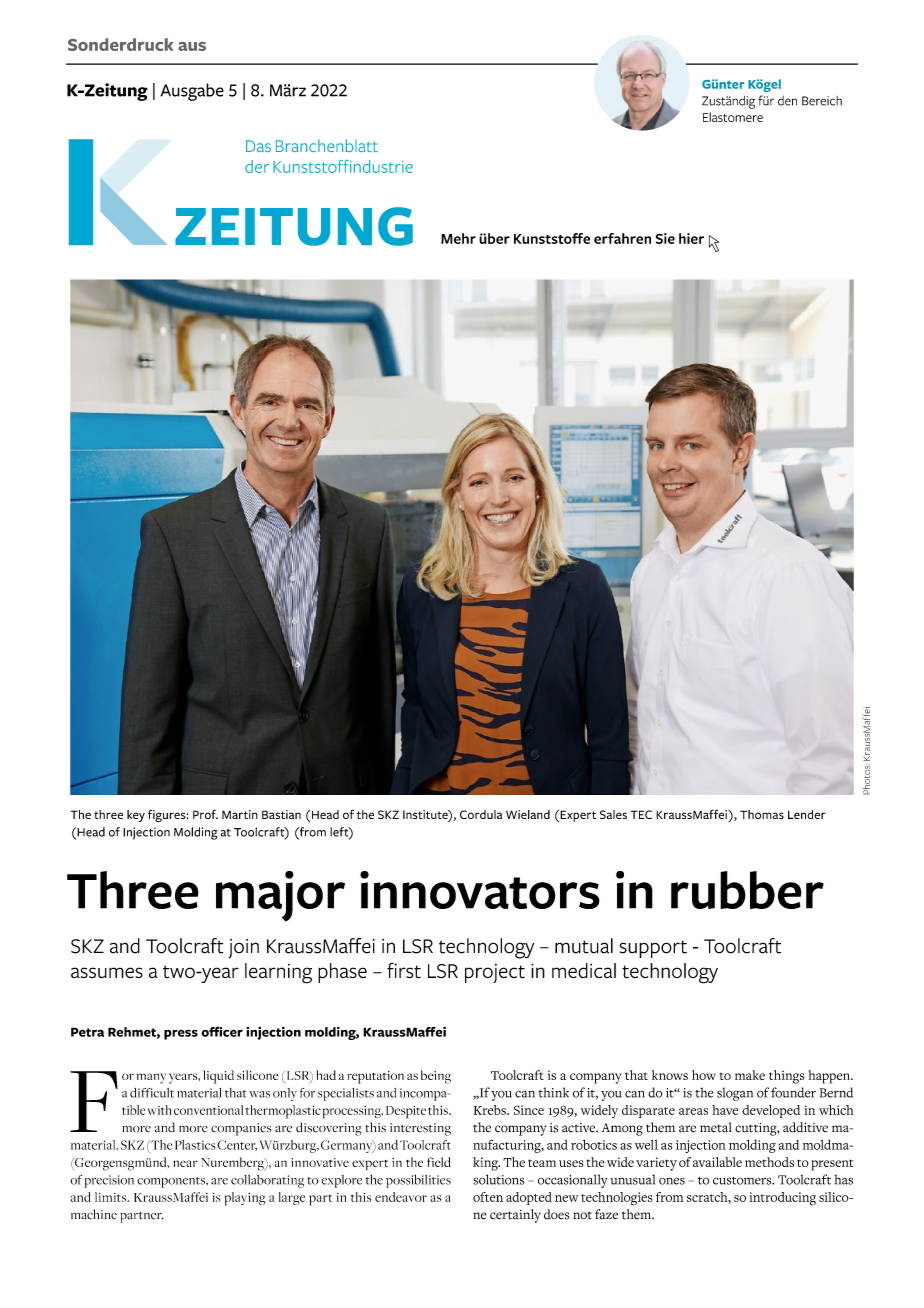  I want to click on Sie, so click(665, 238).
